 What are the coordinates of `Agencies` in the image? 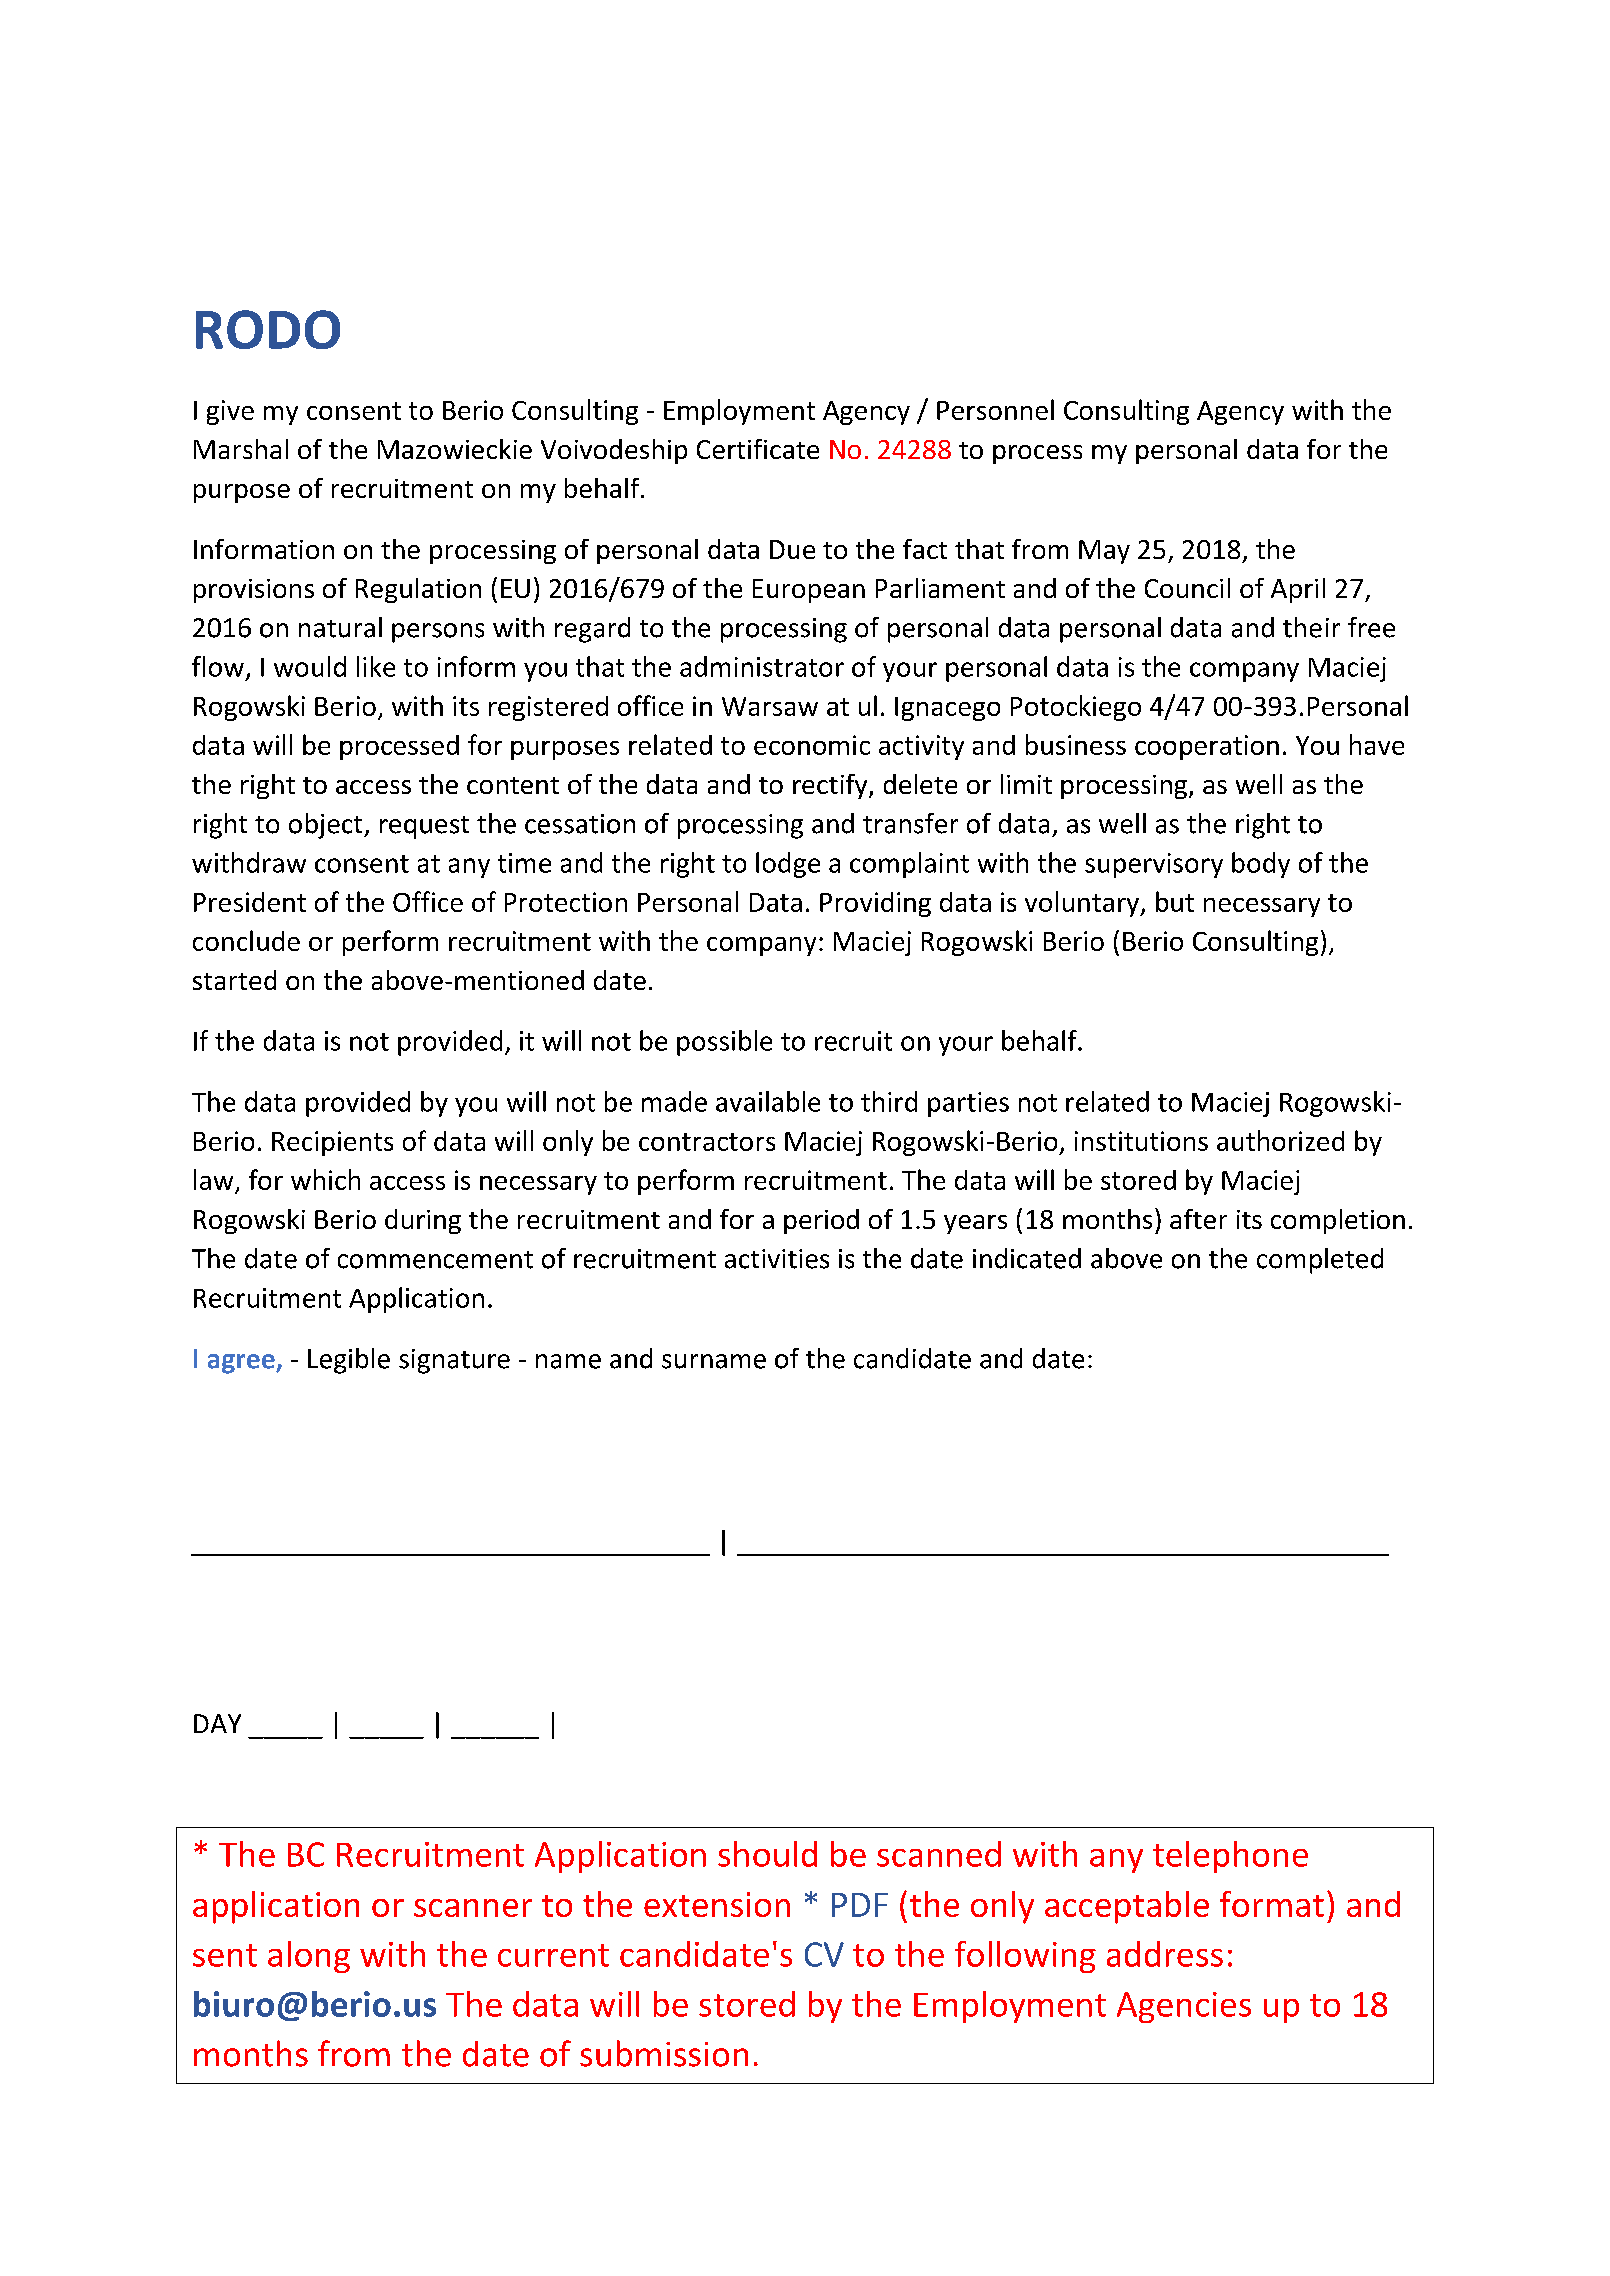 It's located at (1184, 2007).
